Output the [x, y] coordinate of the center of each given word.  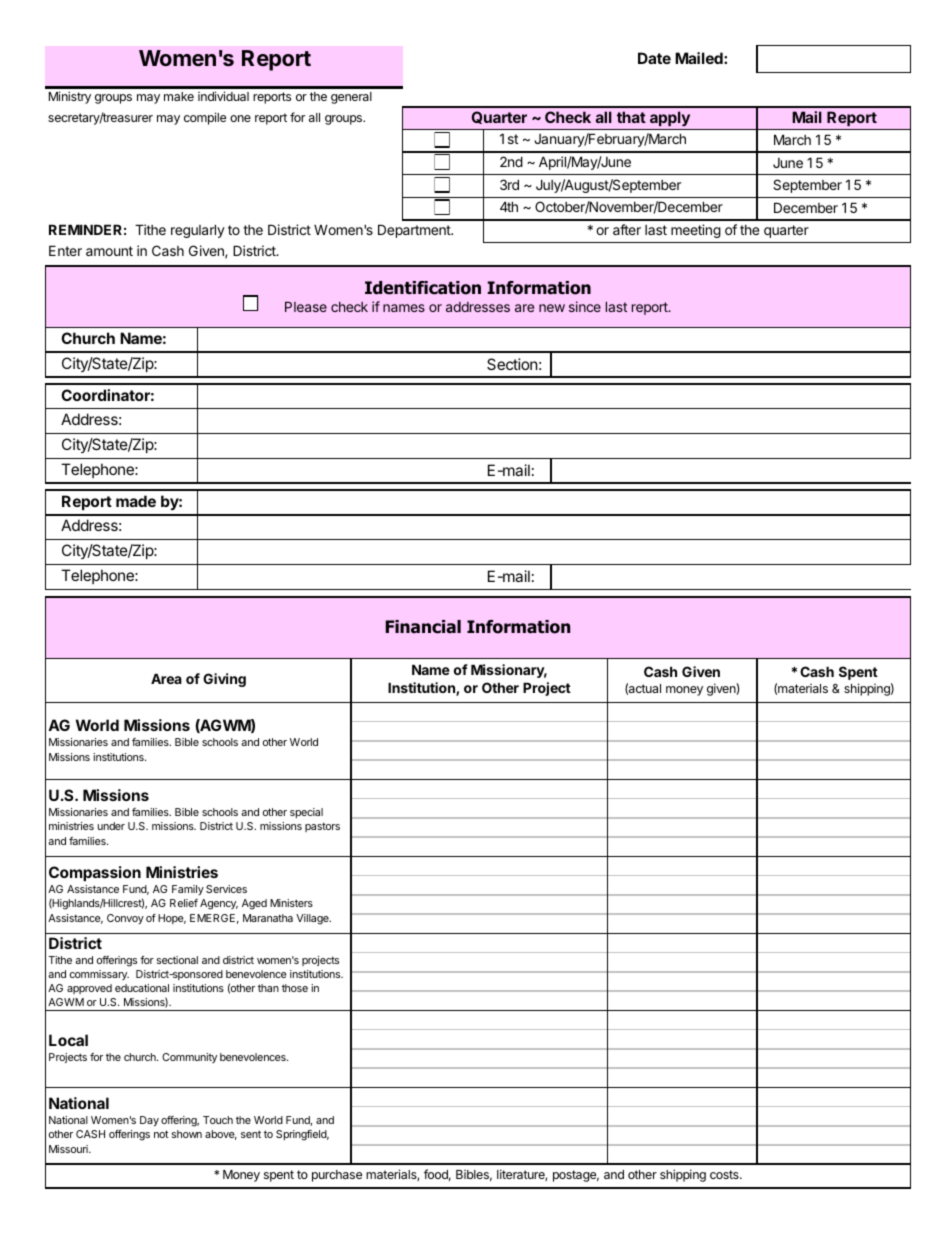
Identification [423, 288]
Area [166, 678]
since [585, 306]
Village [313, 919]
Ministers [291, 903]
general [351, 98]
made [136, 501]
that [631, 117]
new [552, 308]
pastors [322, 827]
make [179, 96]
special [306, 813]
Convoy [125, 919]
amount [109, 251]
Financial [423, 627]
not [161, 1134]
